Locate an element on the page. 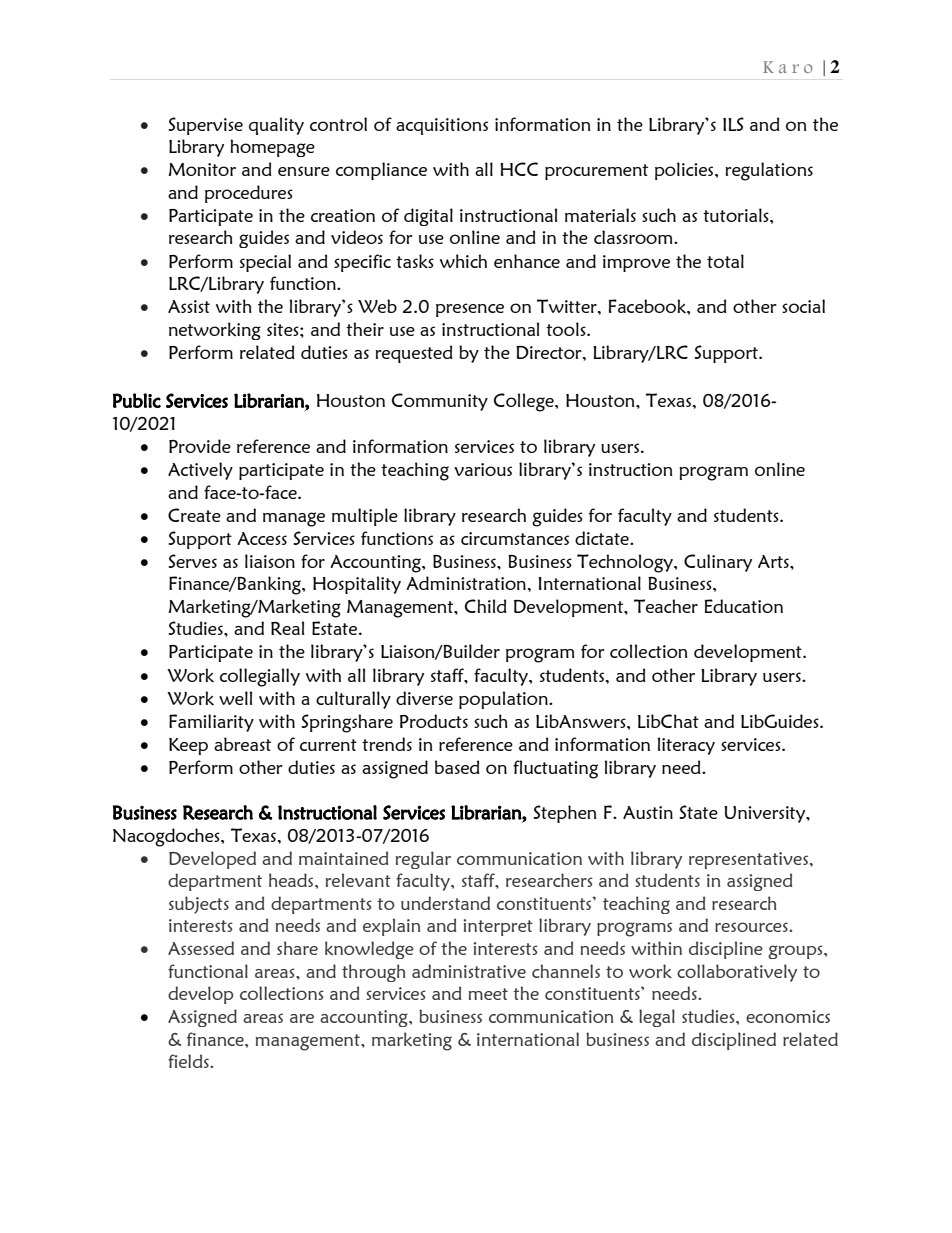  University is located at coordinates (766, 814).
